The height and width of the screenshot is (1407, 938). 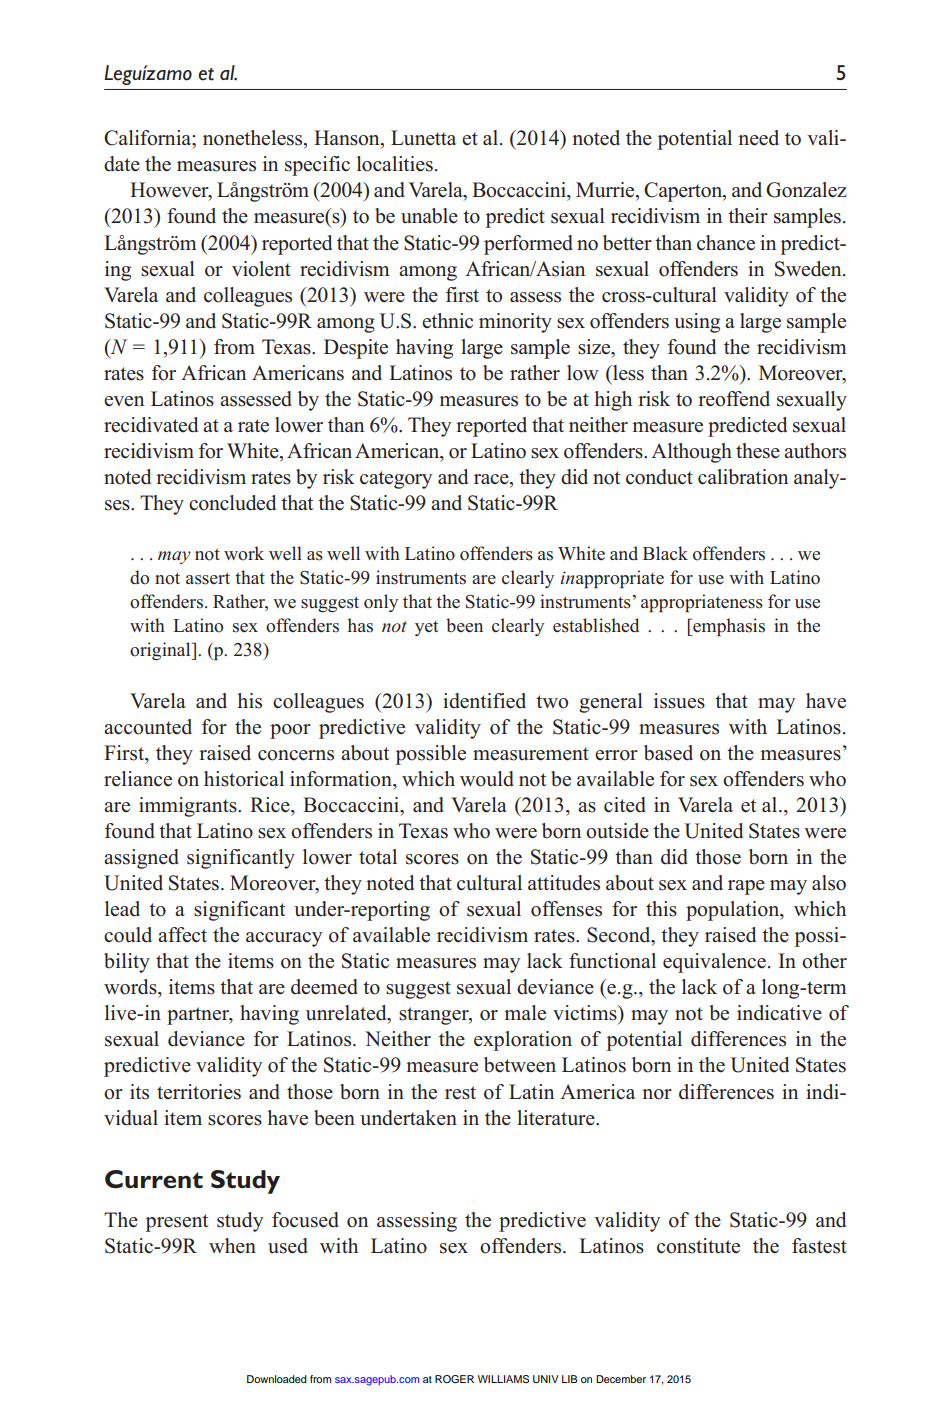 I want to click on specific, so click(x=317, y=166).
